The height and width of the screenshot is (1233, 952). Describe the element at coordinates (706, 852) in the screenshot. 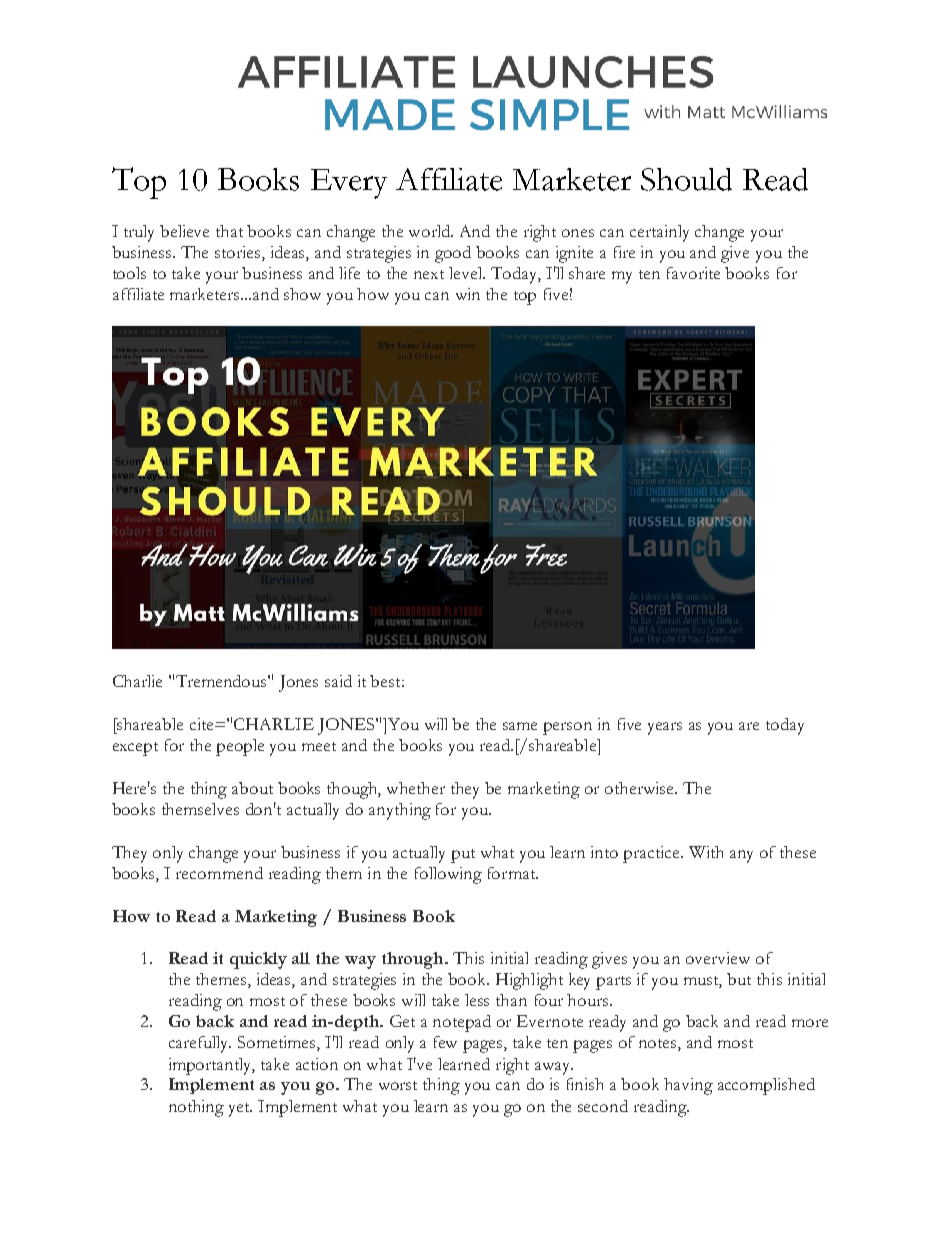

I see `With` at that location.
